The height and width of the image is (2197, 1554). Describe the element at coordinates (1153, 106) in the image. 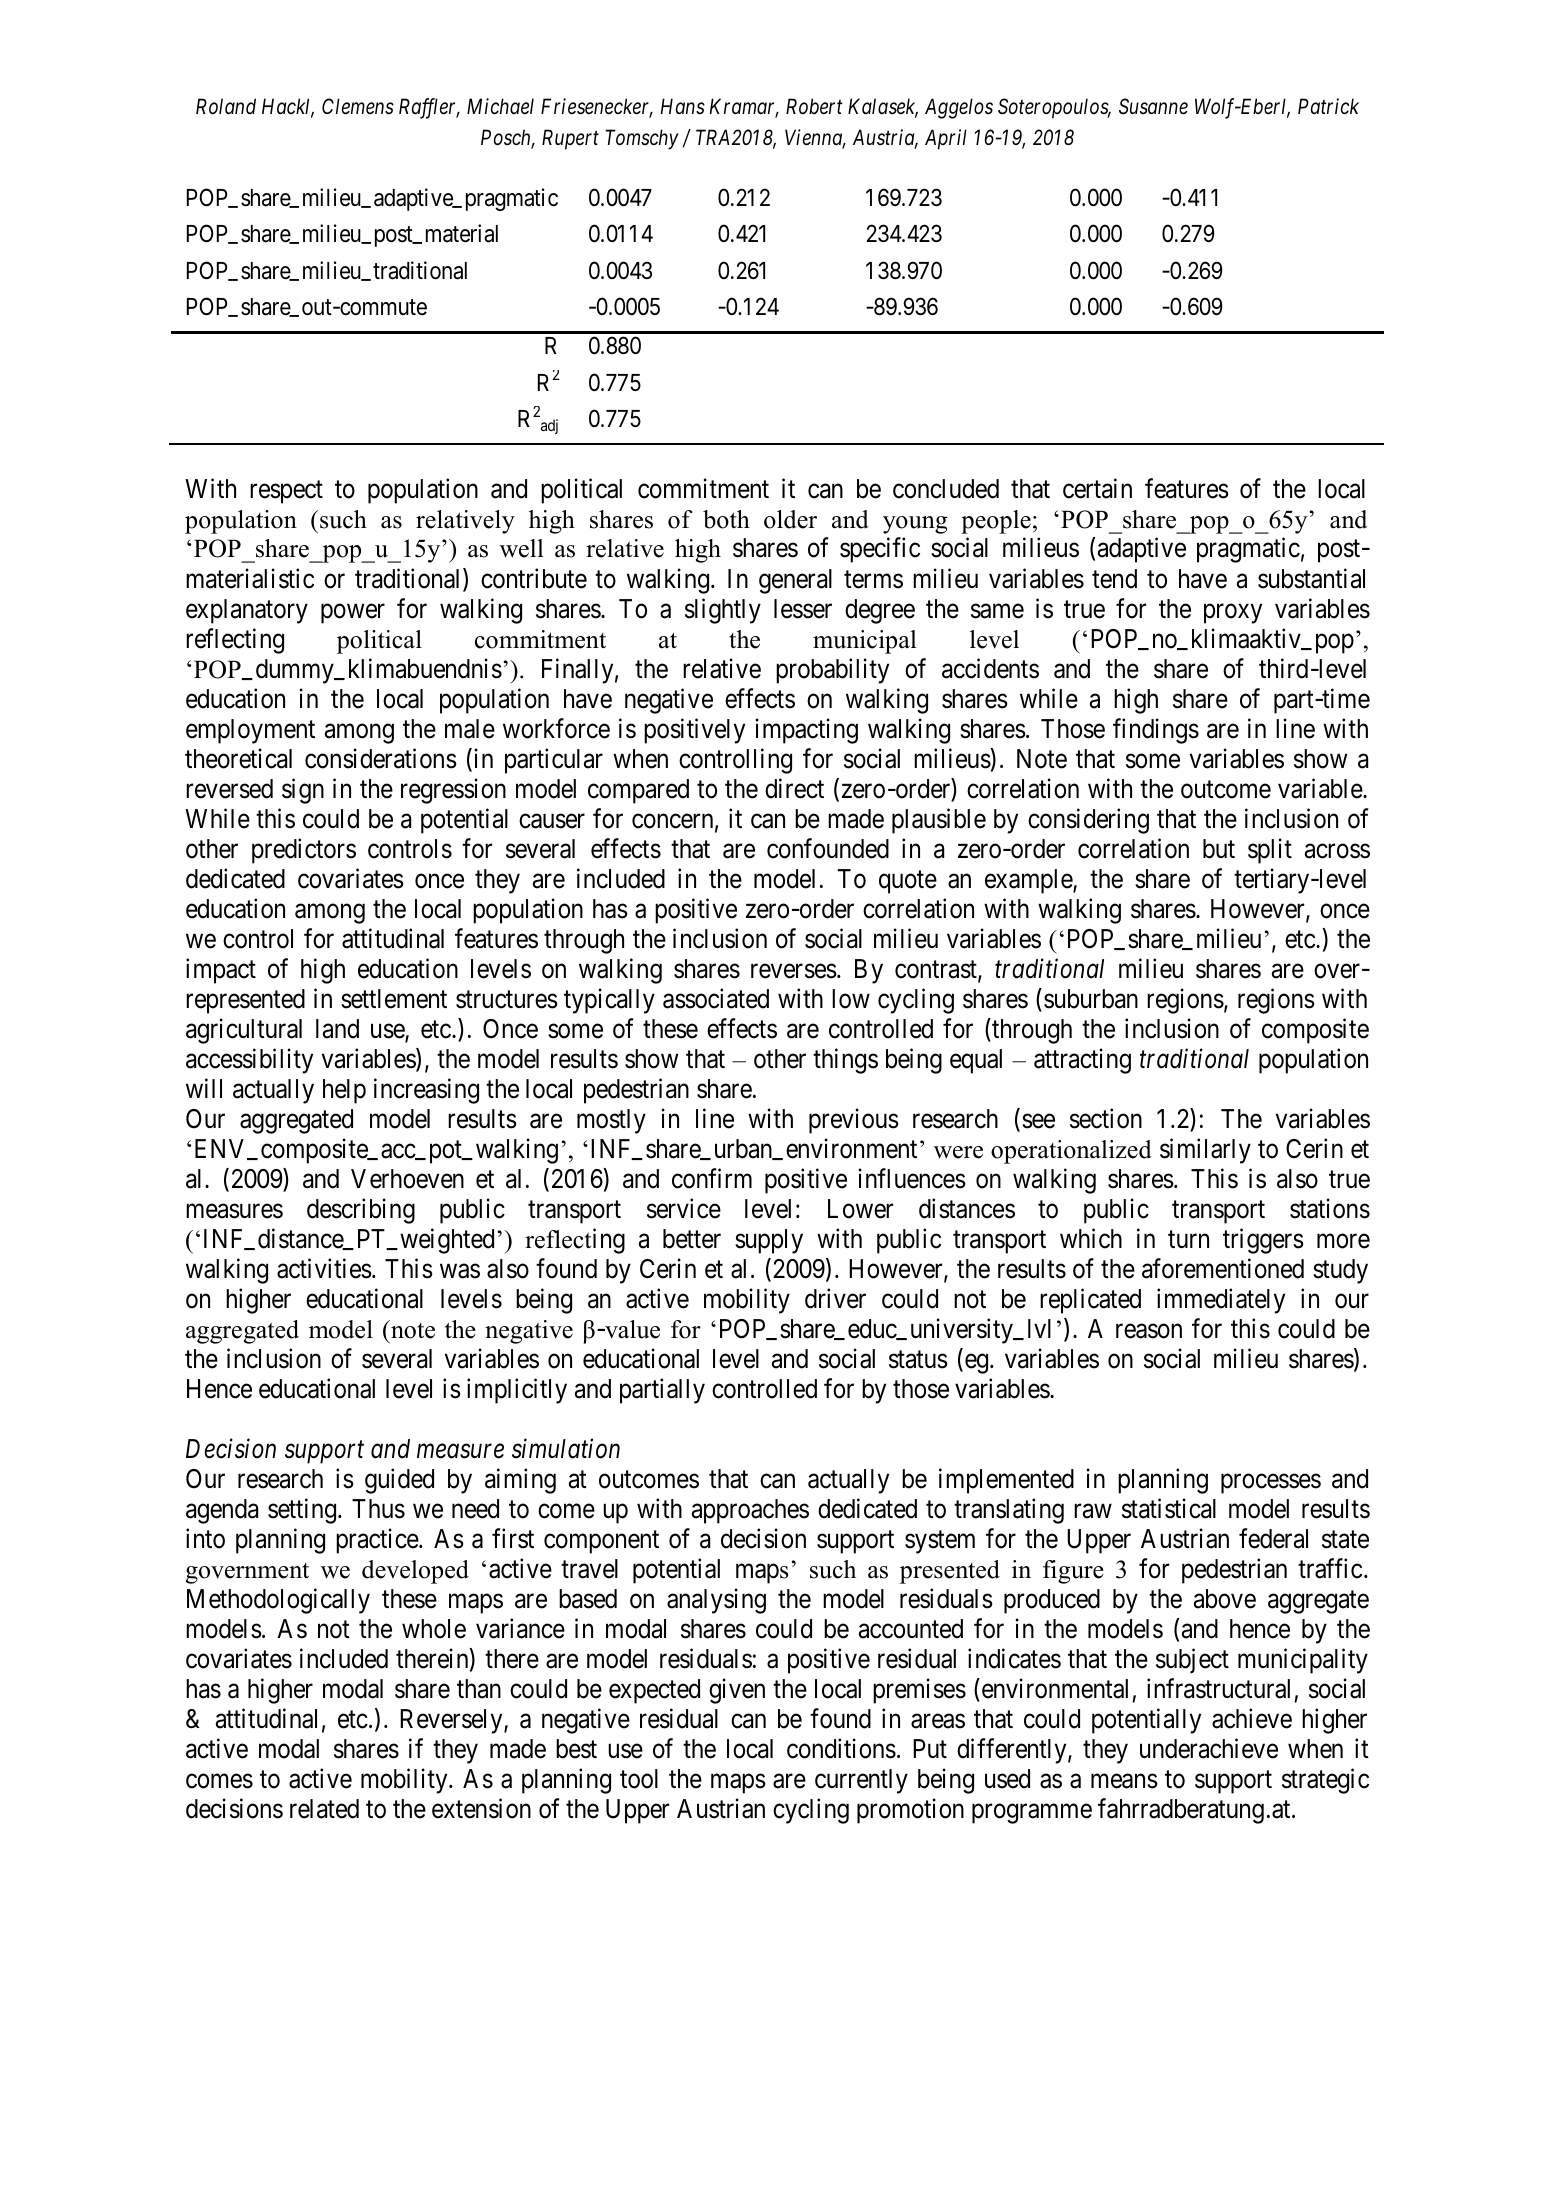

I see `Susanne` at that location.
